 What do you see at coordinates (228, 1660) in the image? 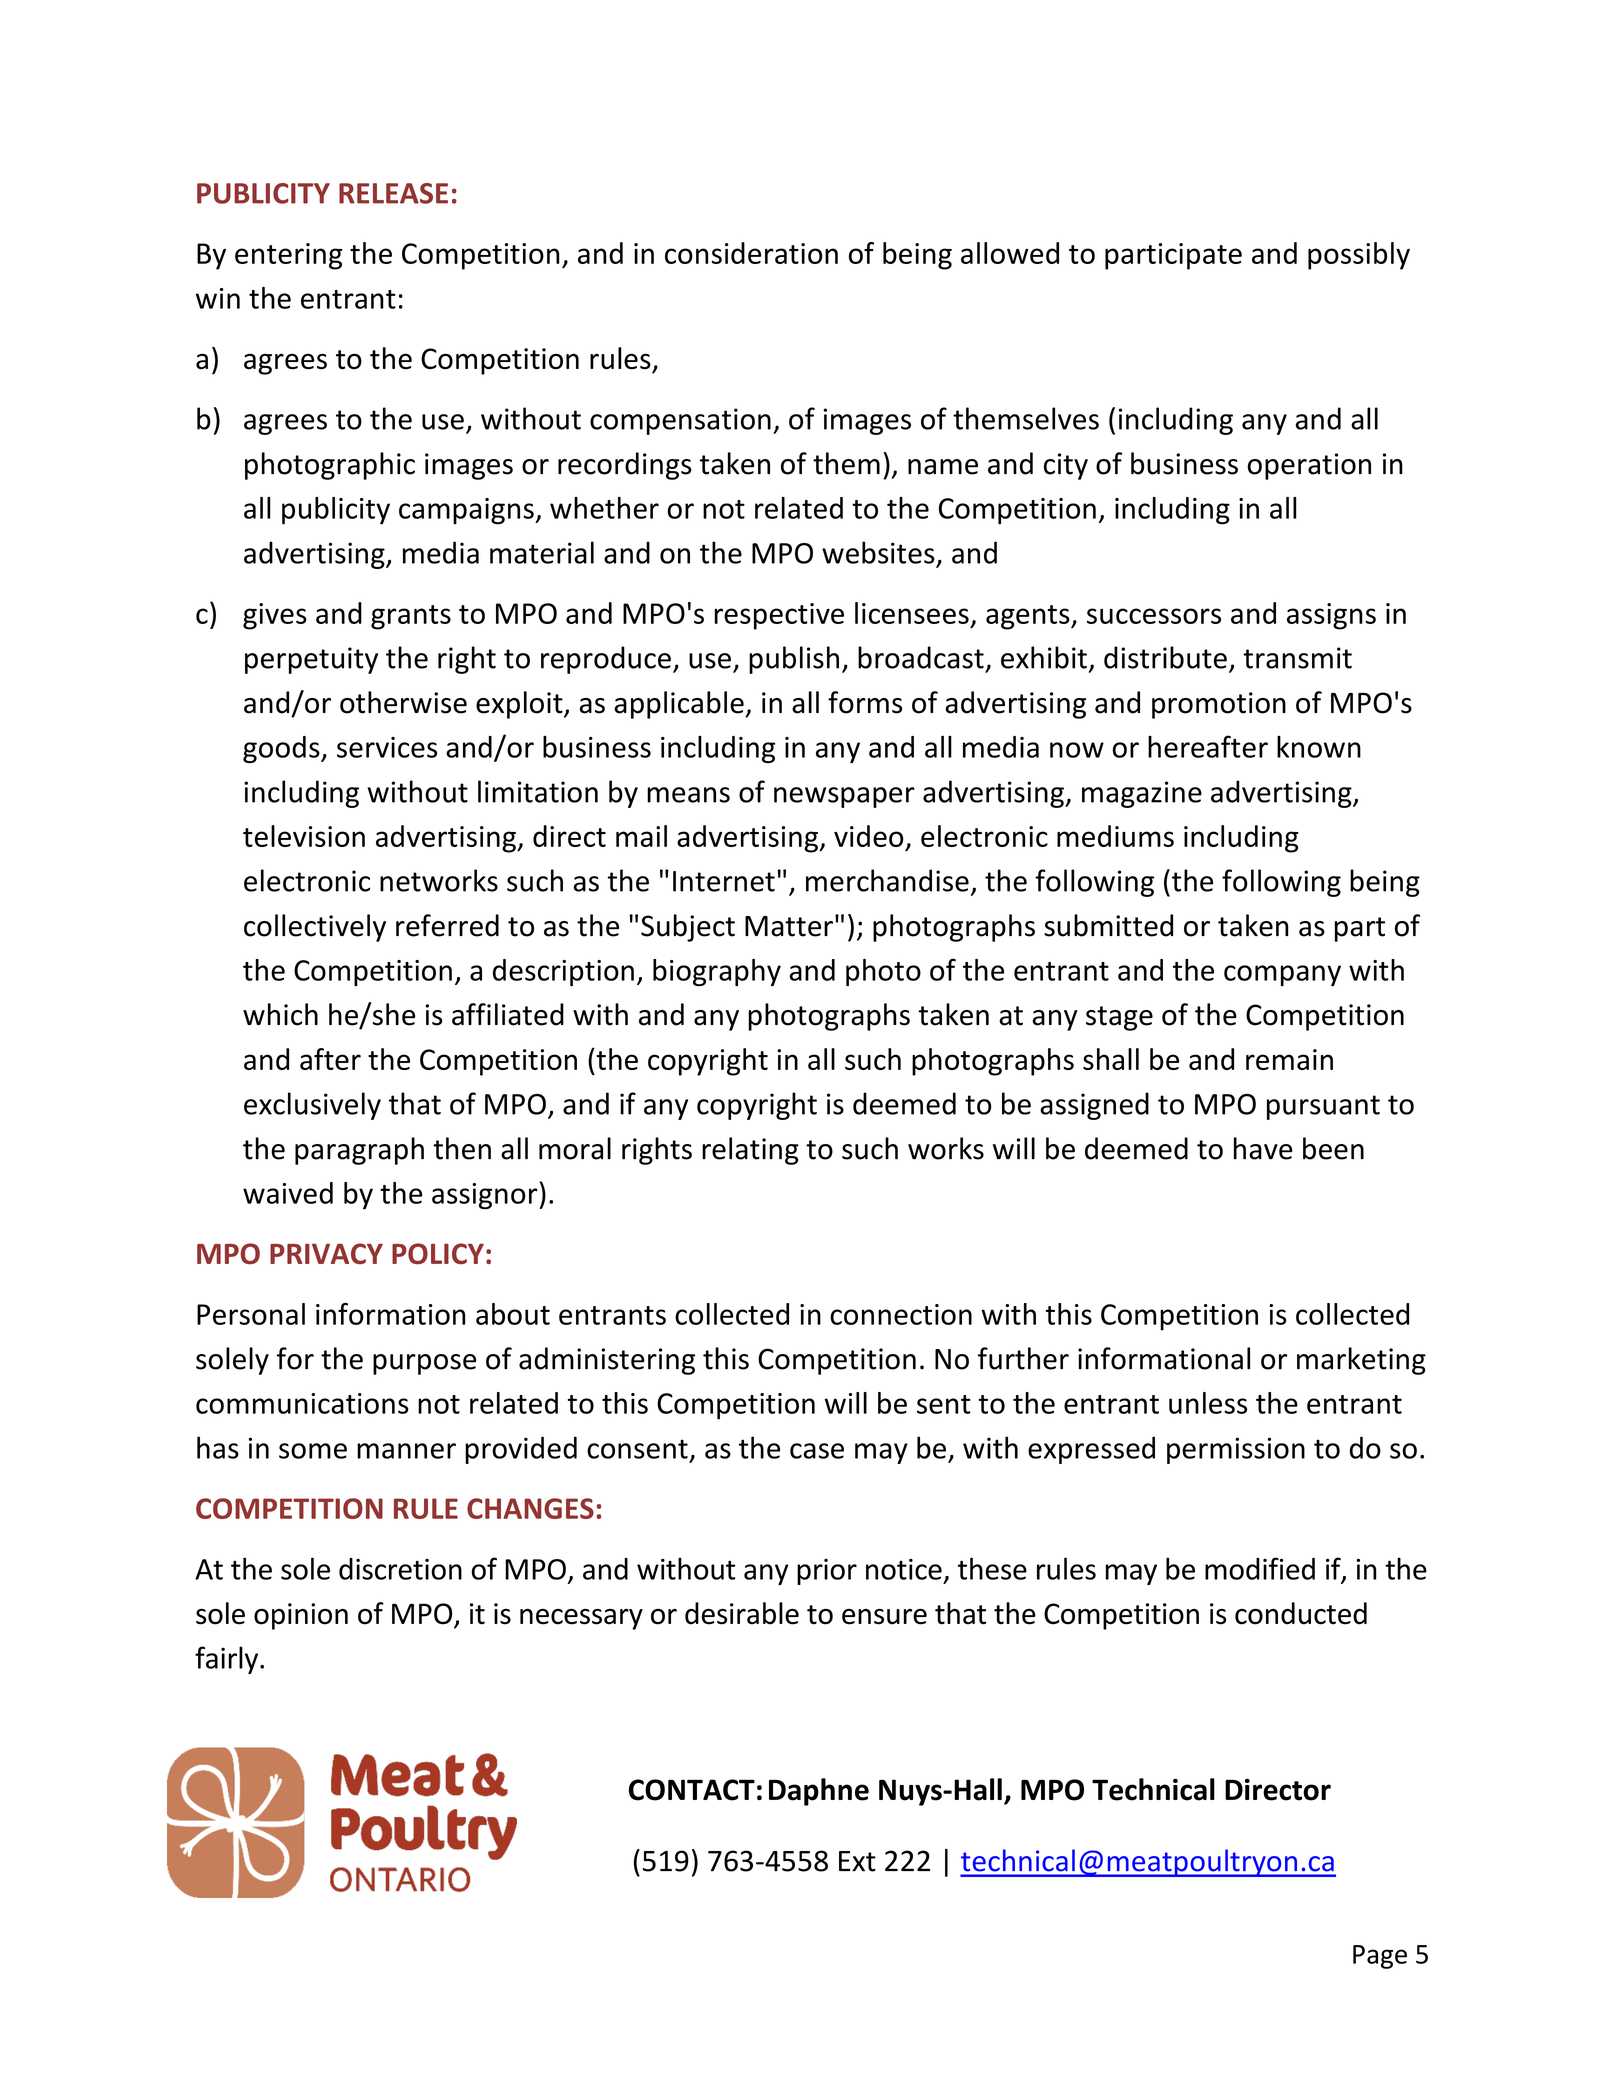
I see `fairly` at bounding box center [228, 1660].
